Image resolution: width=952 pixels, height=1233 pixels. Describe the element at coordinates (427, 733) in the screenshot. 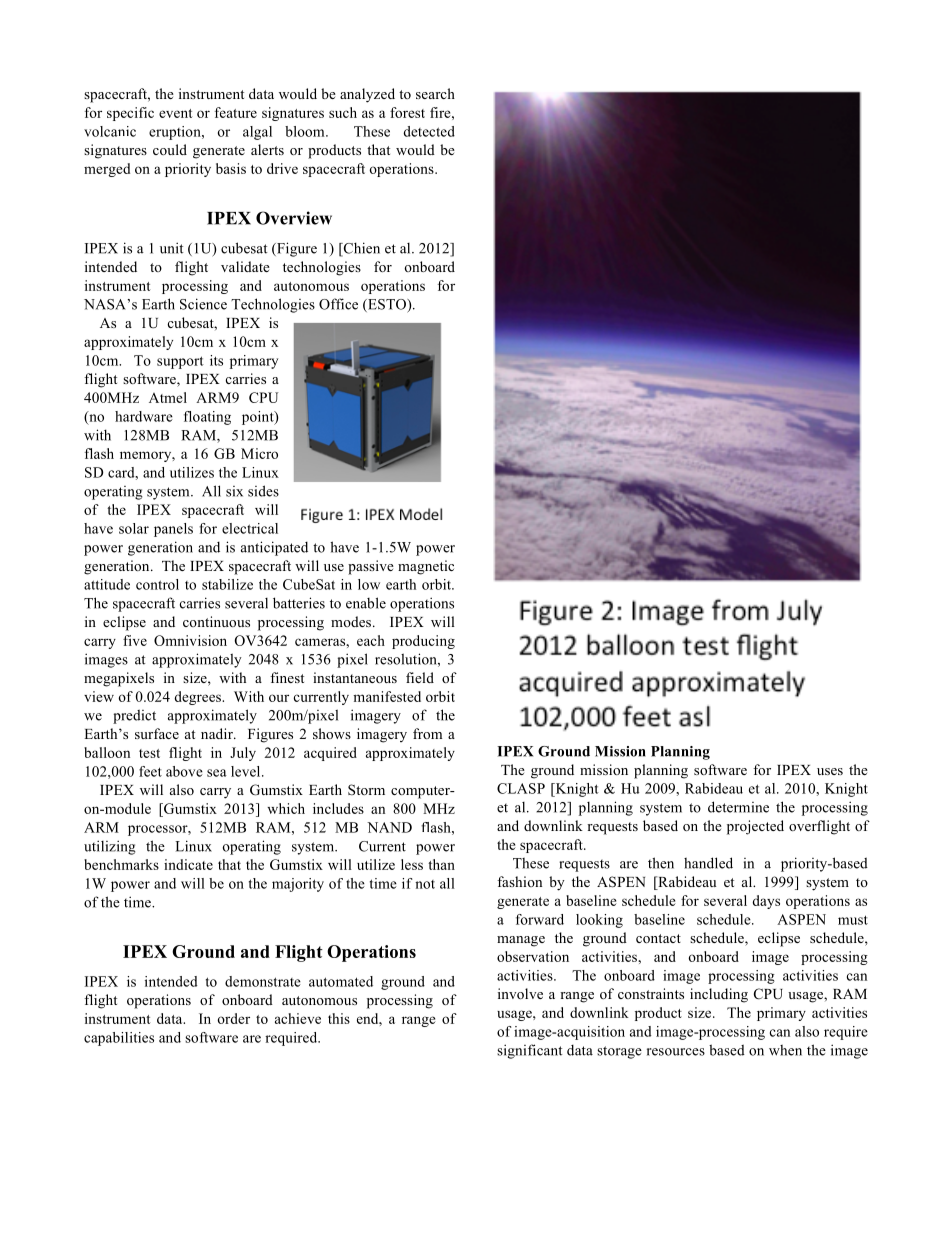

I see `from` at that location.
